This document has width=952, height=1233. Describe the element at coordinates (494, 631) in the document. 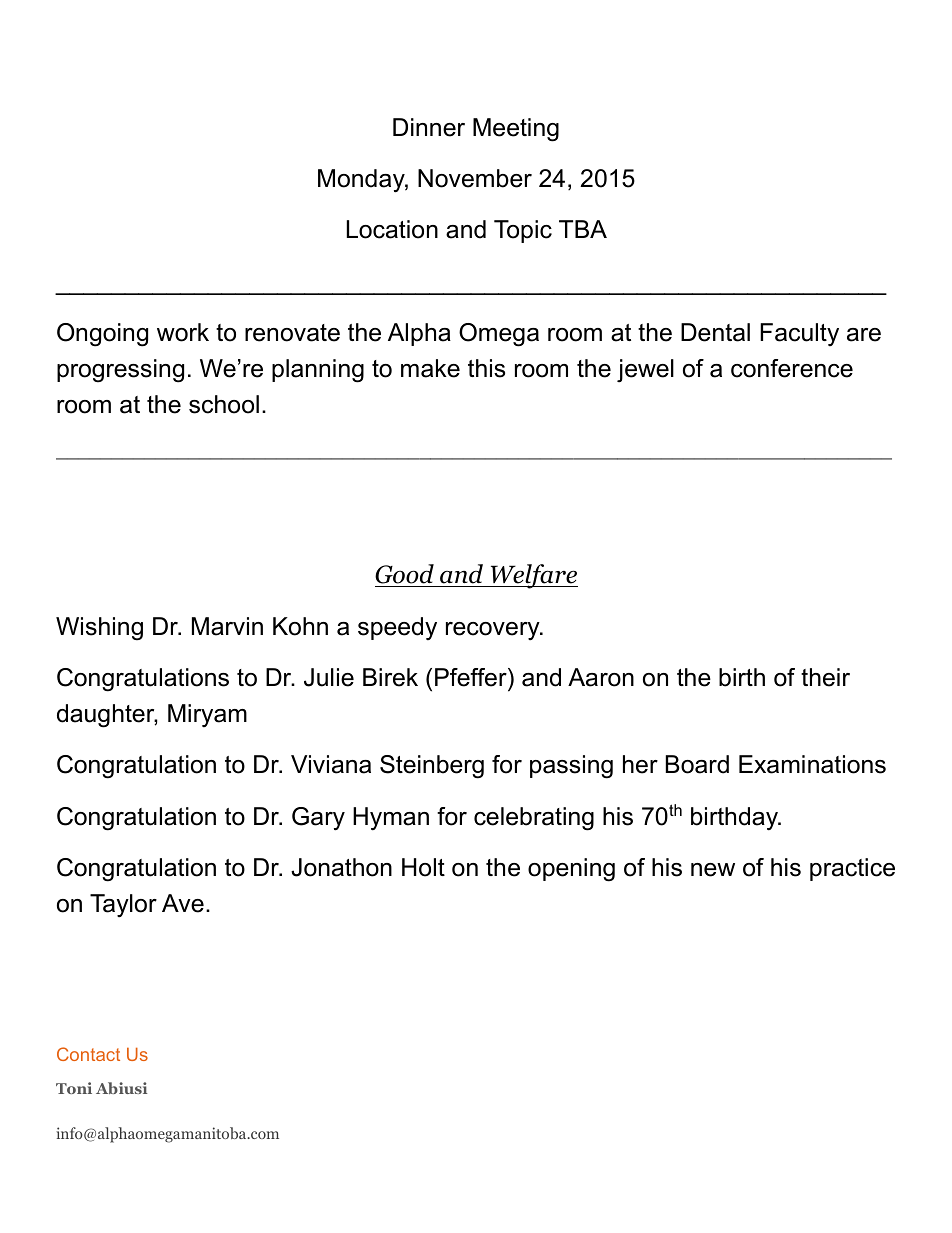

I see `recovery` at that location.
